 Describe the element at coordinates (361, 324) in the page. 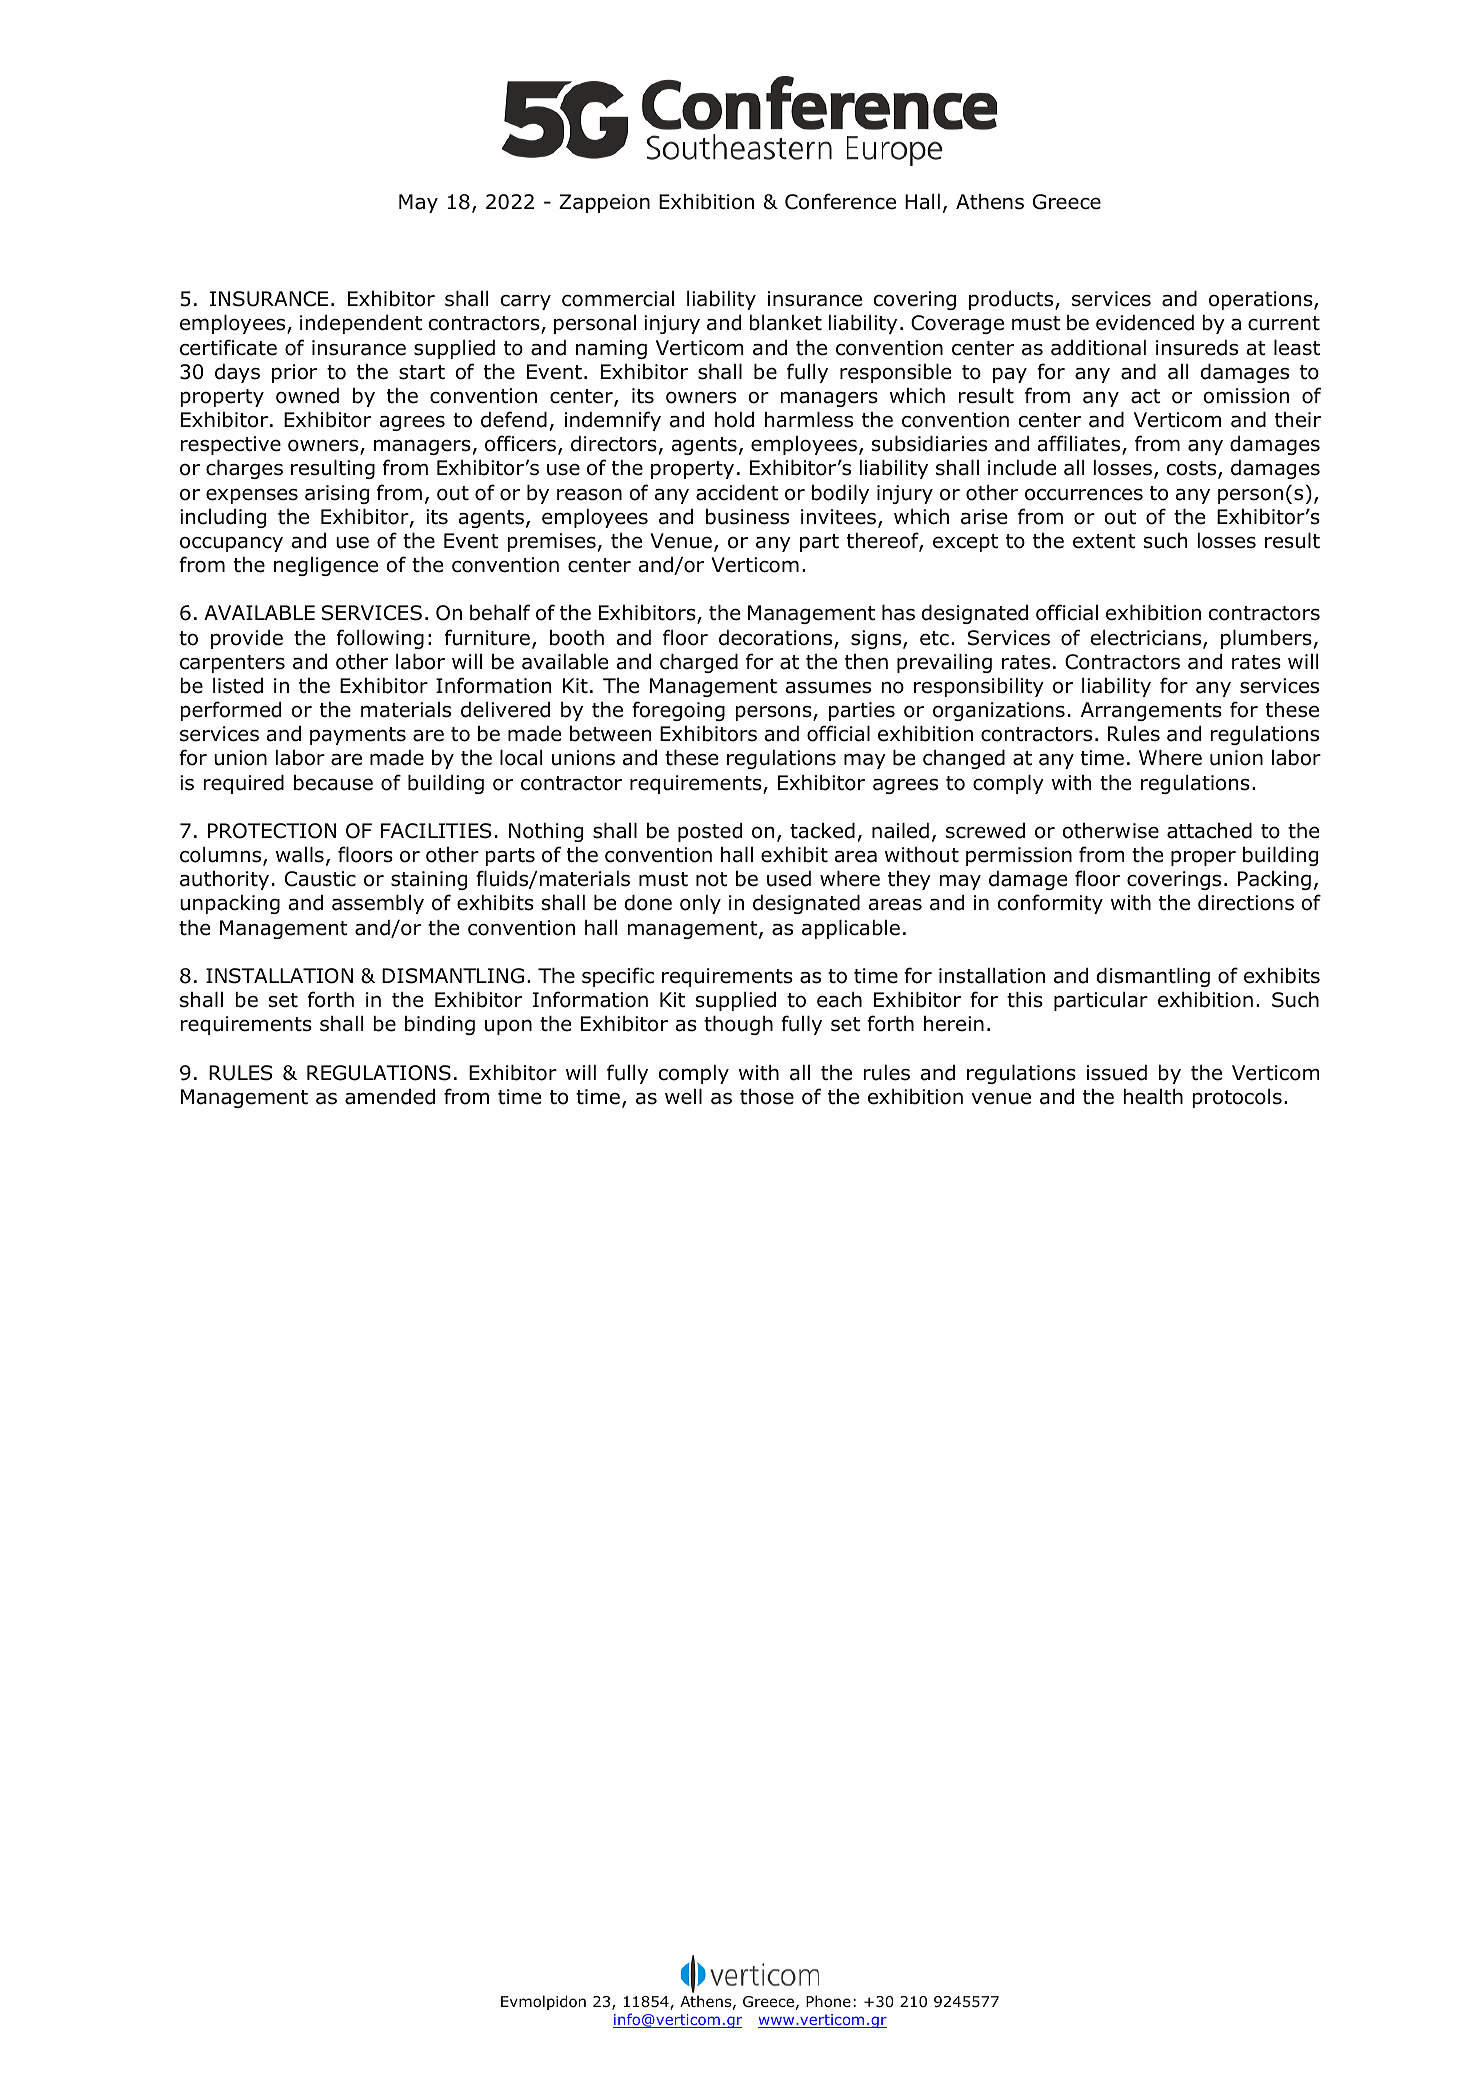

I see `independent` at that location.
